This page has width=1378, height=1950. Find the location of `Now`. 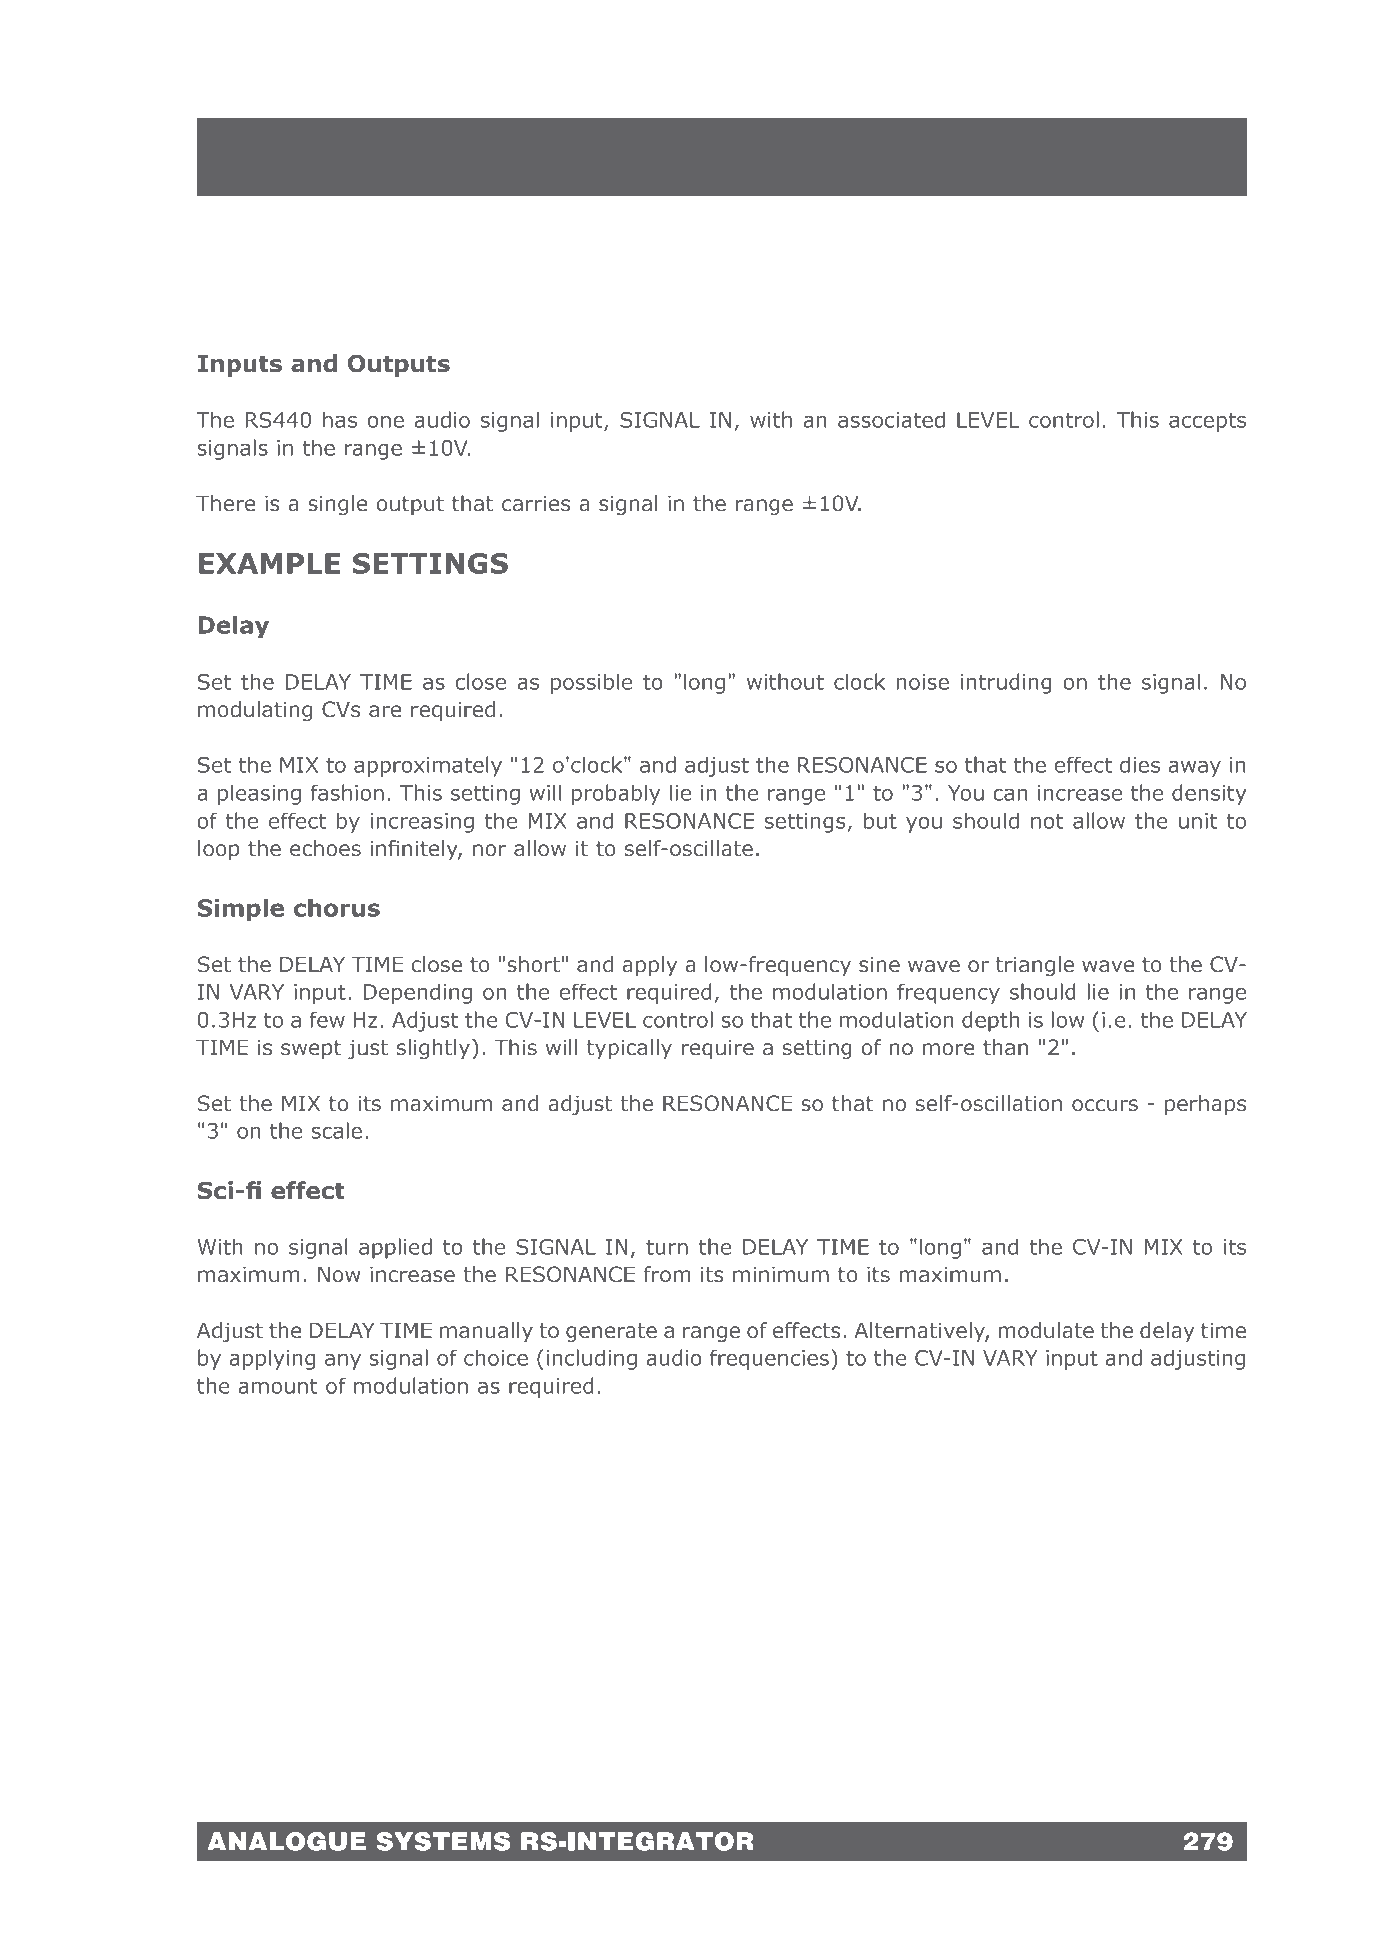

Now is located at coordinates (339, 1274).
